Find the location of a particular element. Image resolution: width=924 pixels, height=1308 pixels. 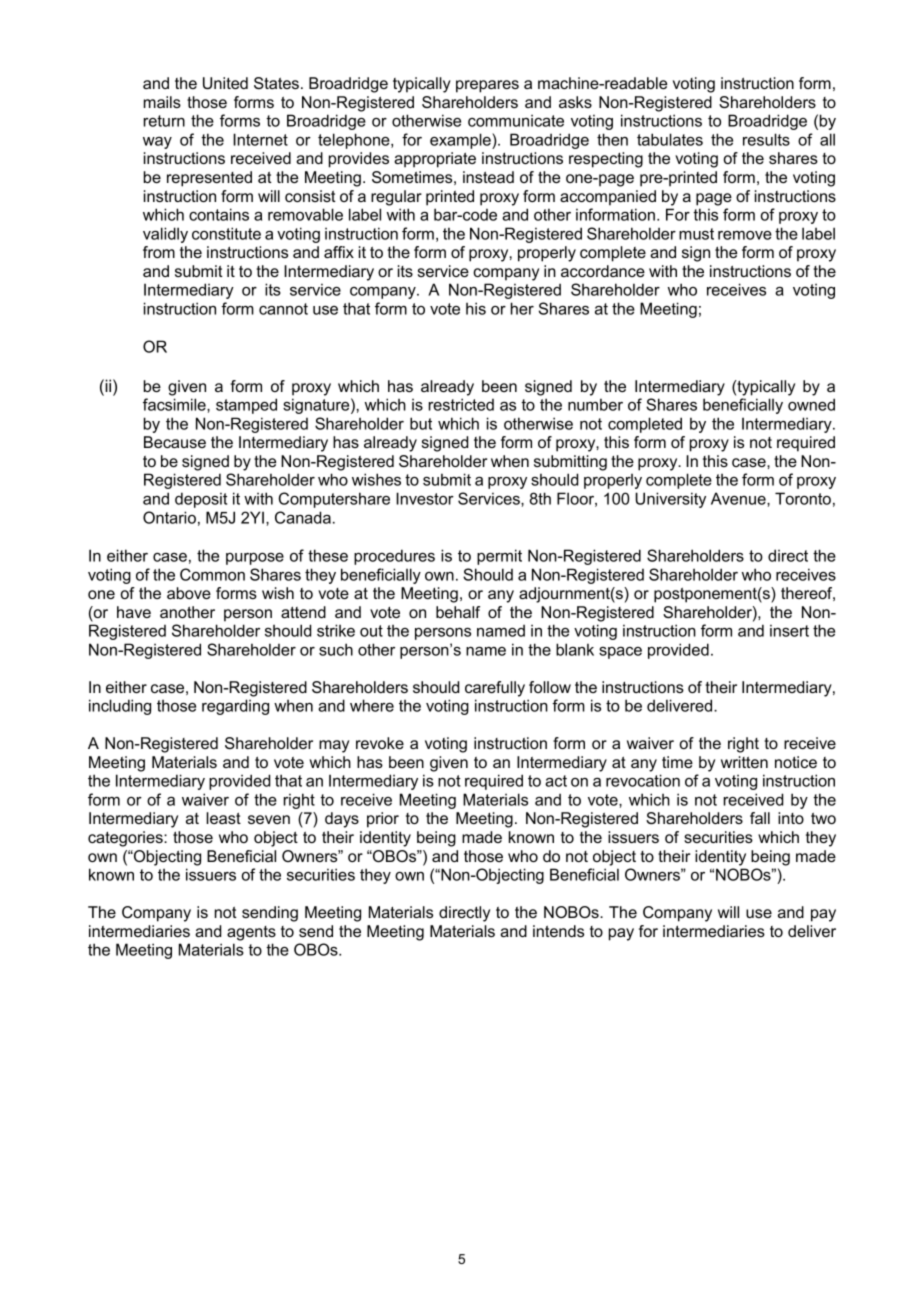

cannot is located at coordinates (283, 309).
